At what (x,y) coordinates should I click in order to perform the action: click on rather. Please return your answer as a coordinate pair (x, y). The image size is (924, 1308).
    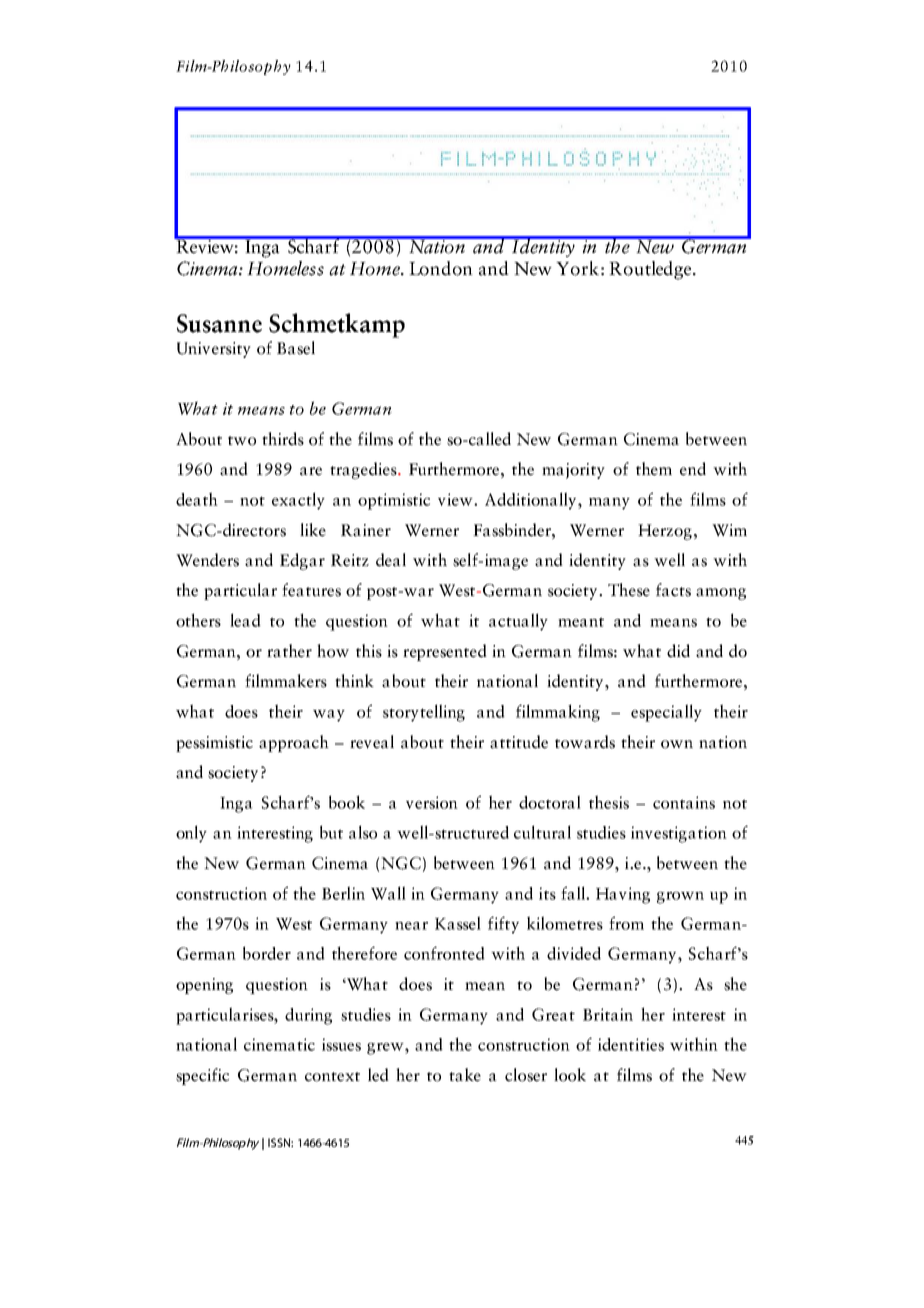
    Looking at the image, I should click on (289, 651).
